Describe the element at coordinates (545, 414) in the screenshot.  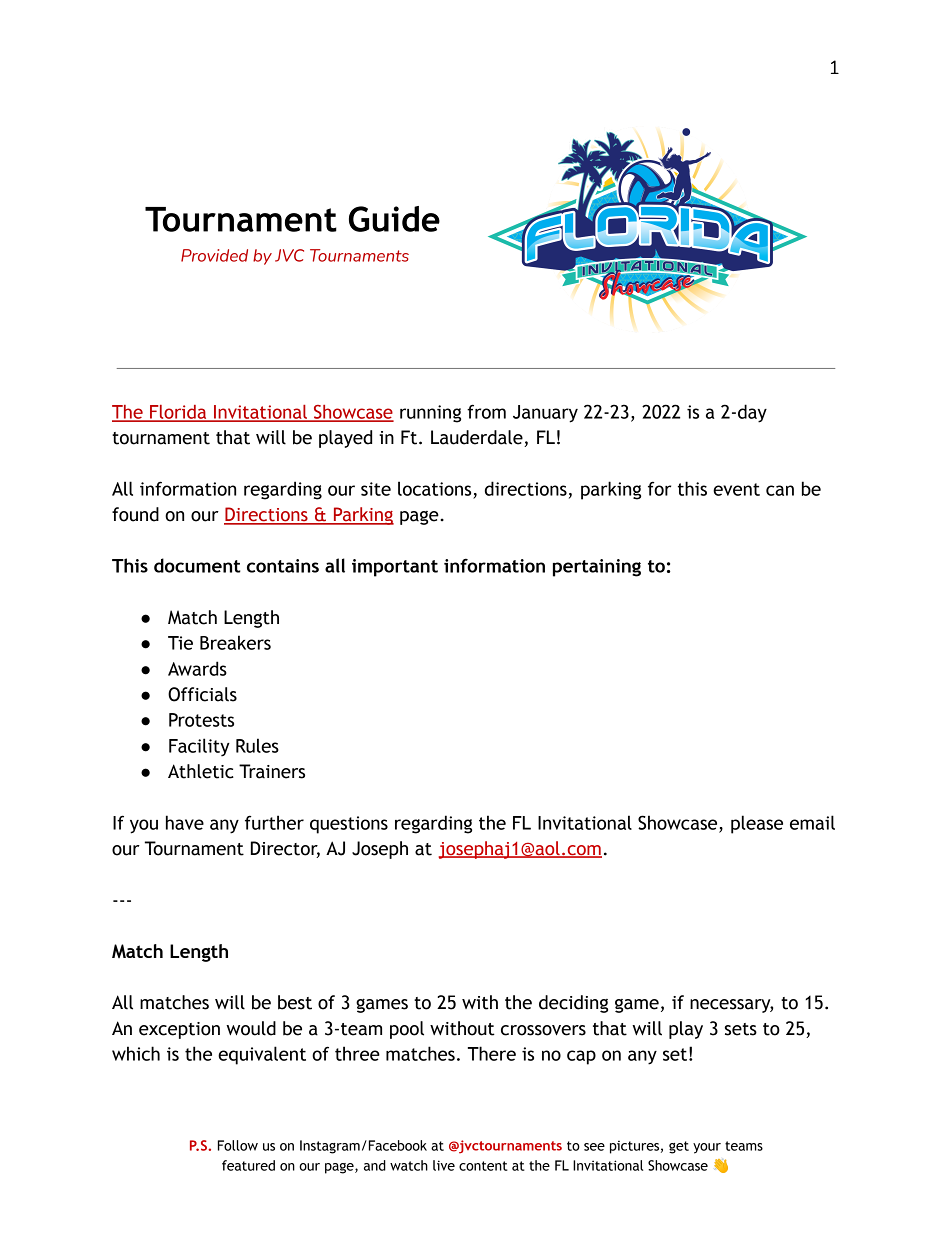
I see `January` at that location.
